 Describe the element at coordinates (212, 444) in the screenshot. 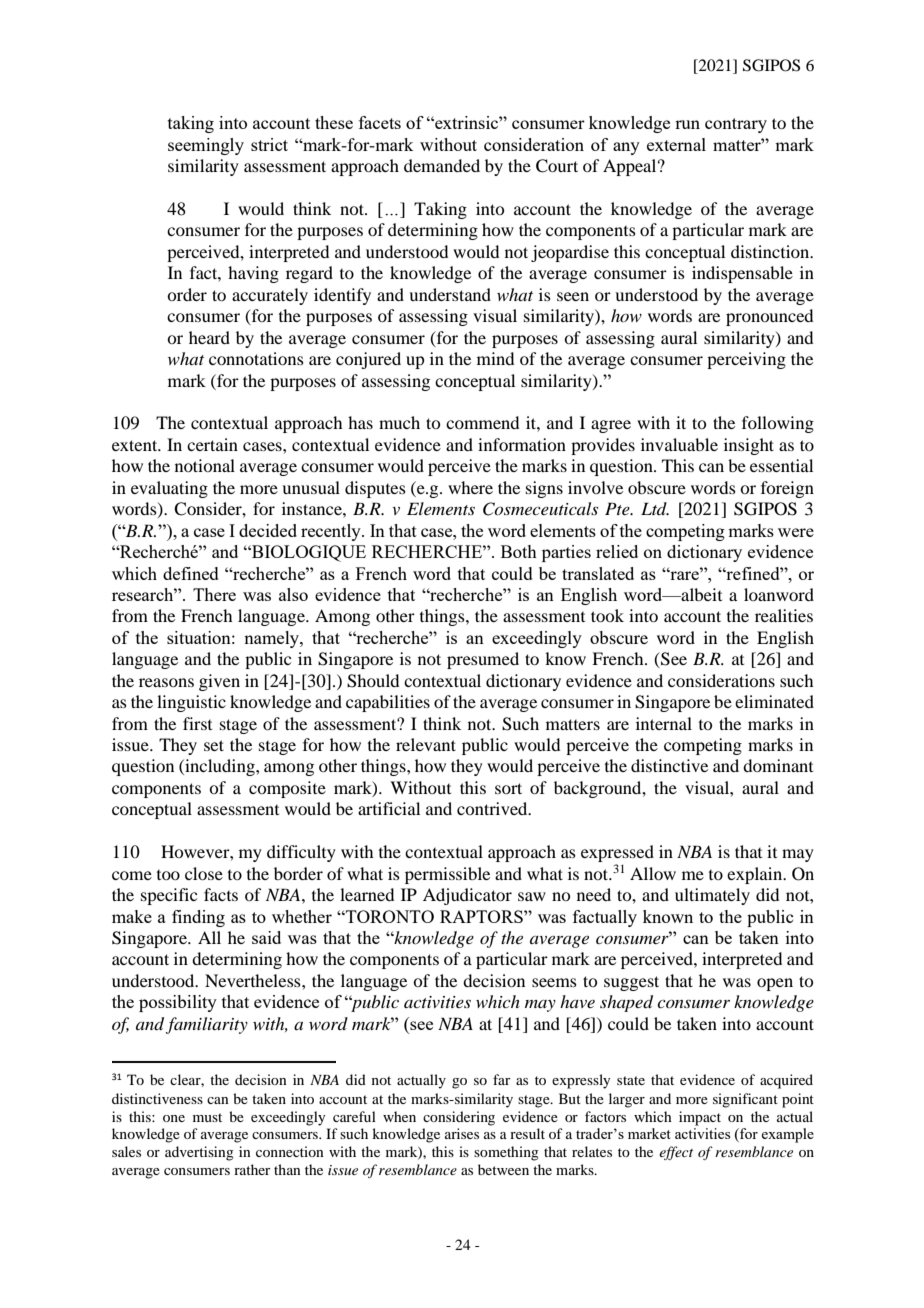

I see `certain` at that location.
